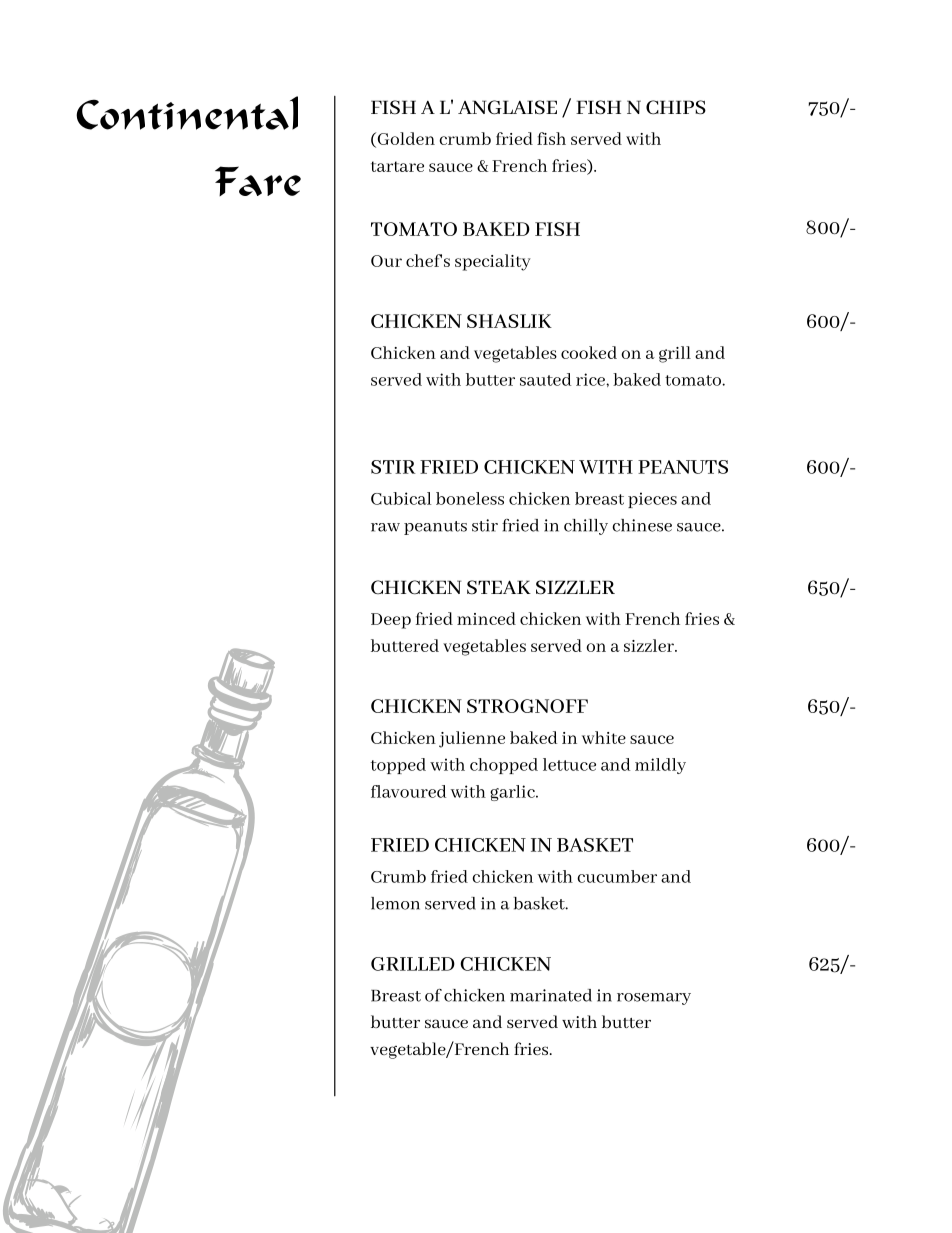 Image resolution: width=952 pixels, height=1233 pixels. I want to click on rice, so click(591, 379).
